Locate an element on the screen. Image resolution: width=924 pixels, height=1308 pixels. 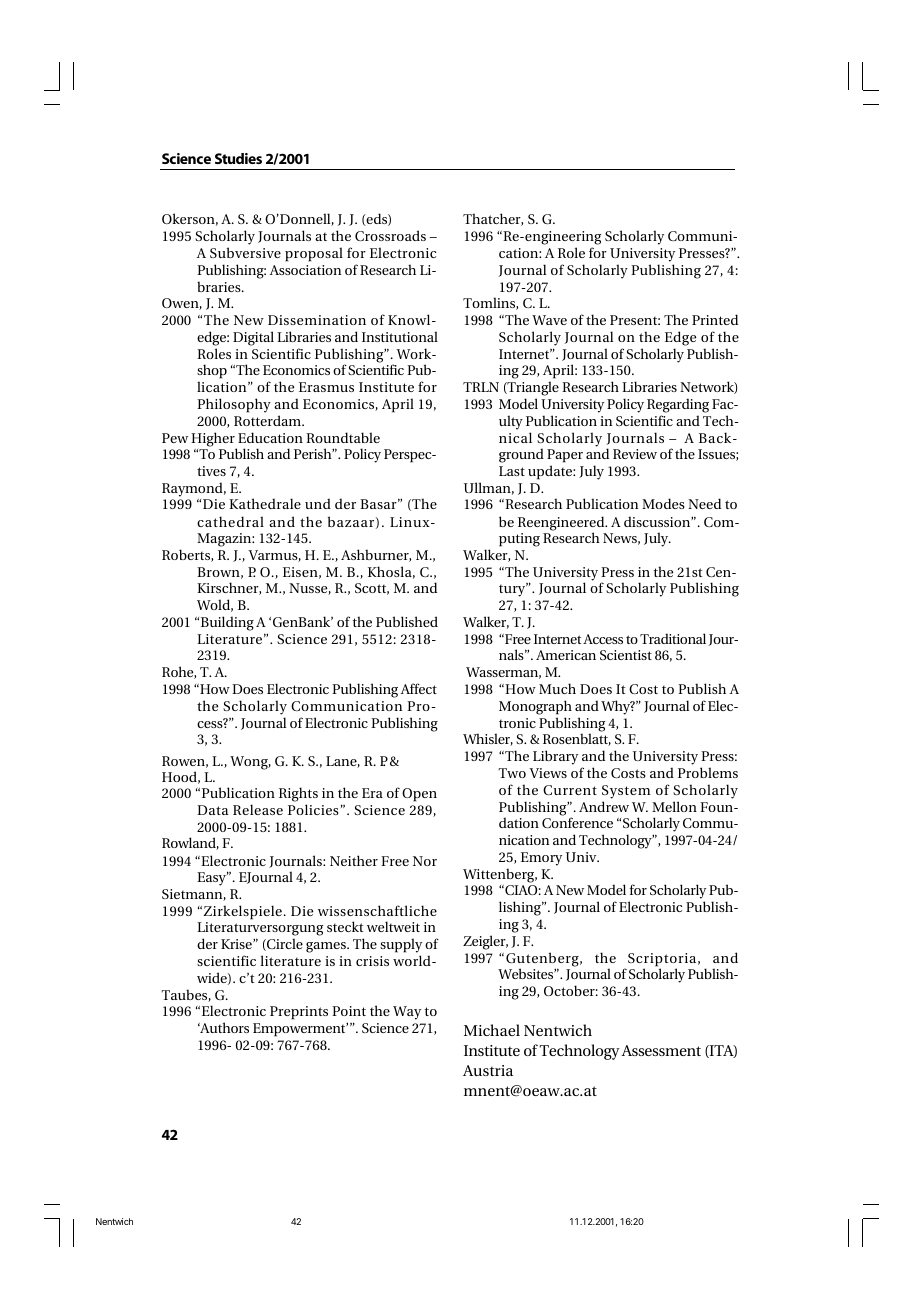
Affect is located at coordinates (419, 688).
